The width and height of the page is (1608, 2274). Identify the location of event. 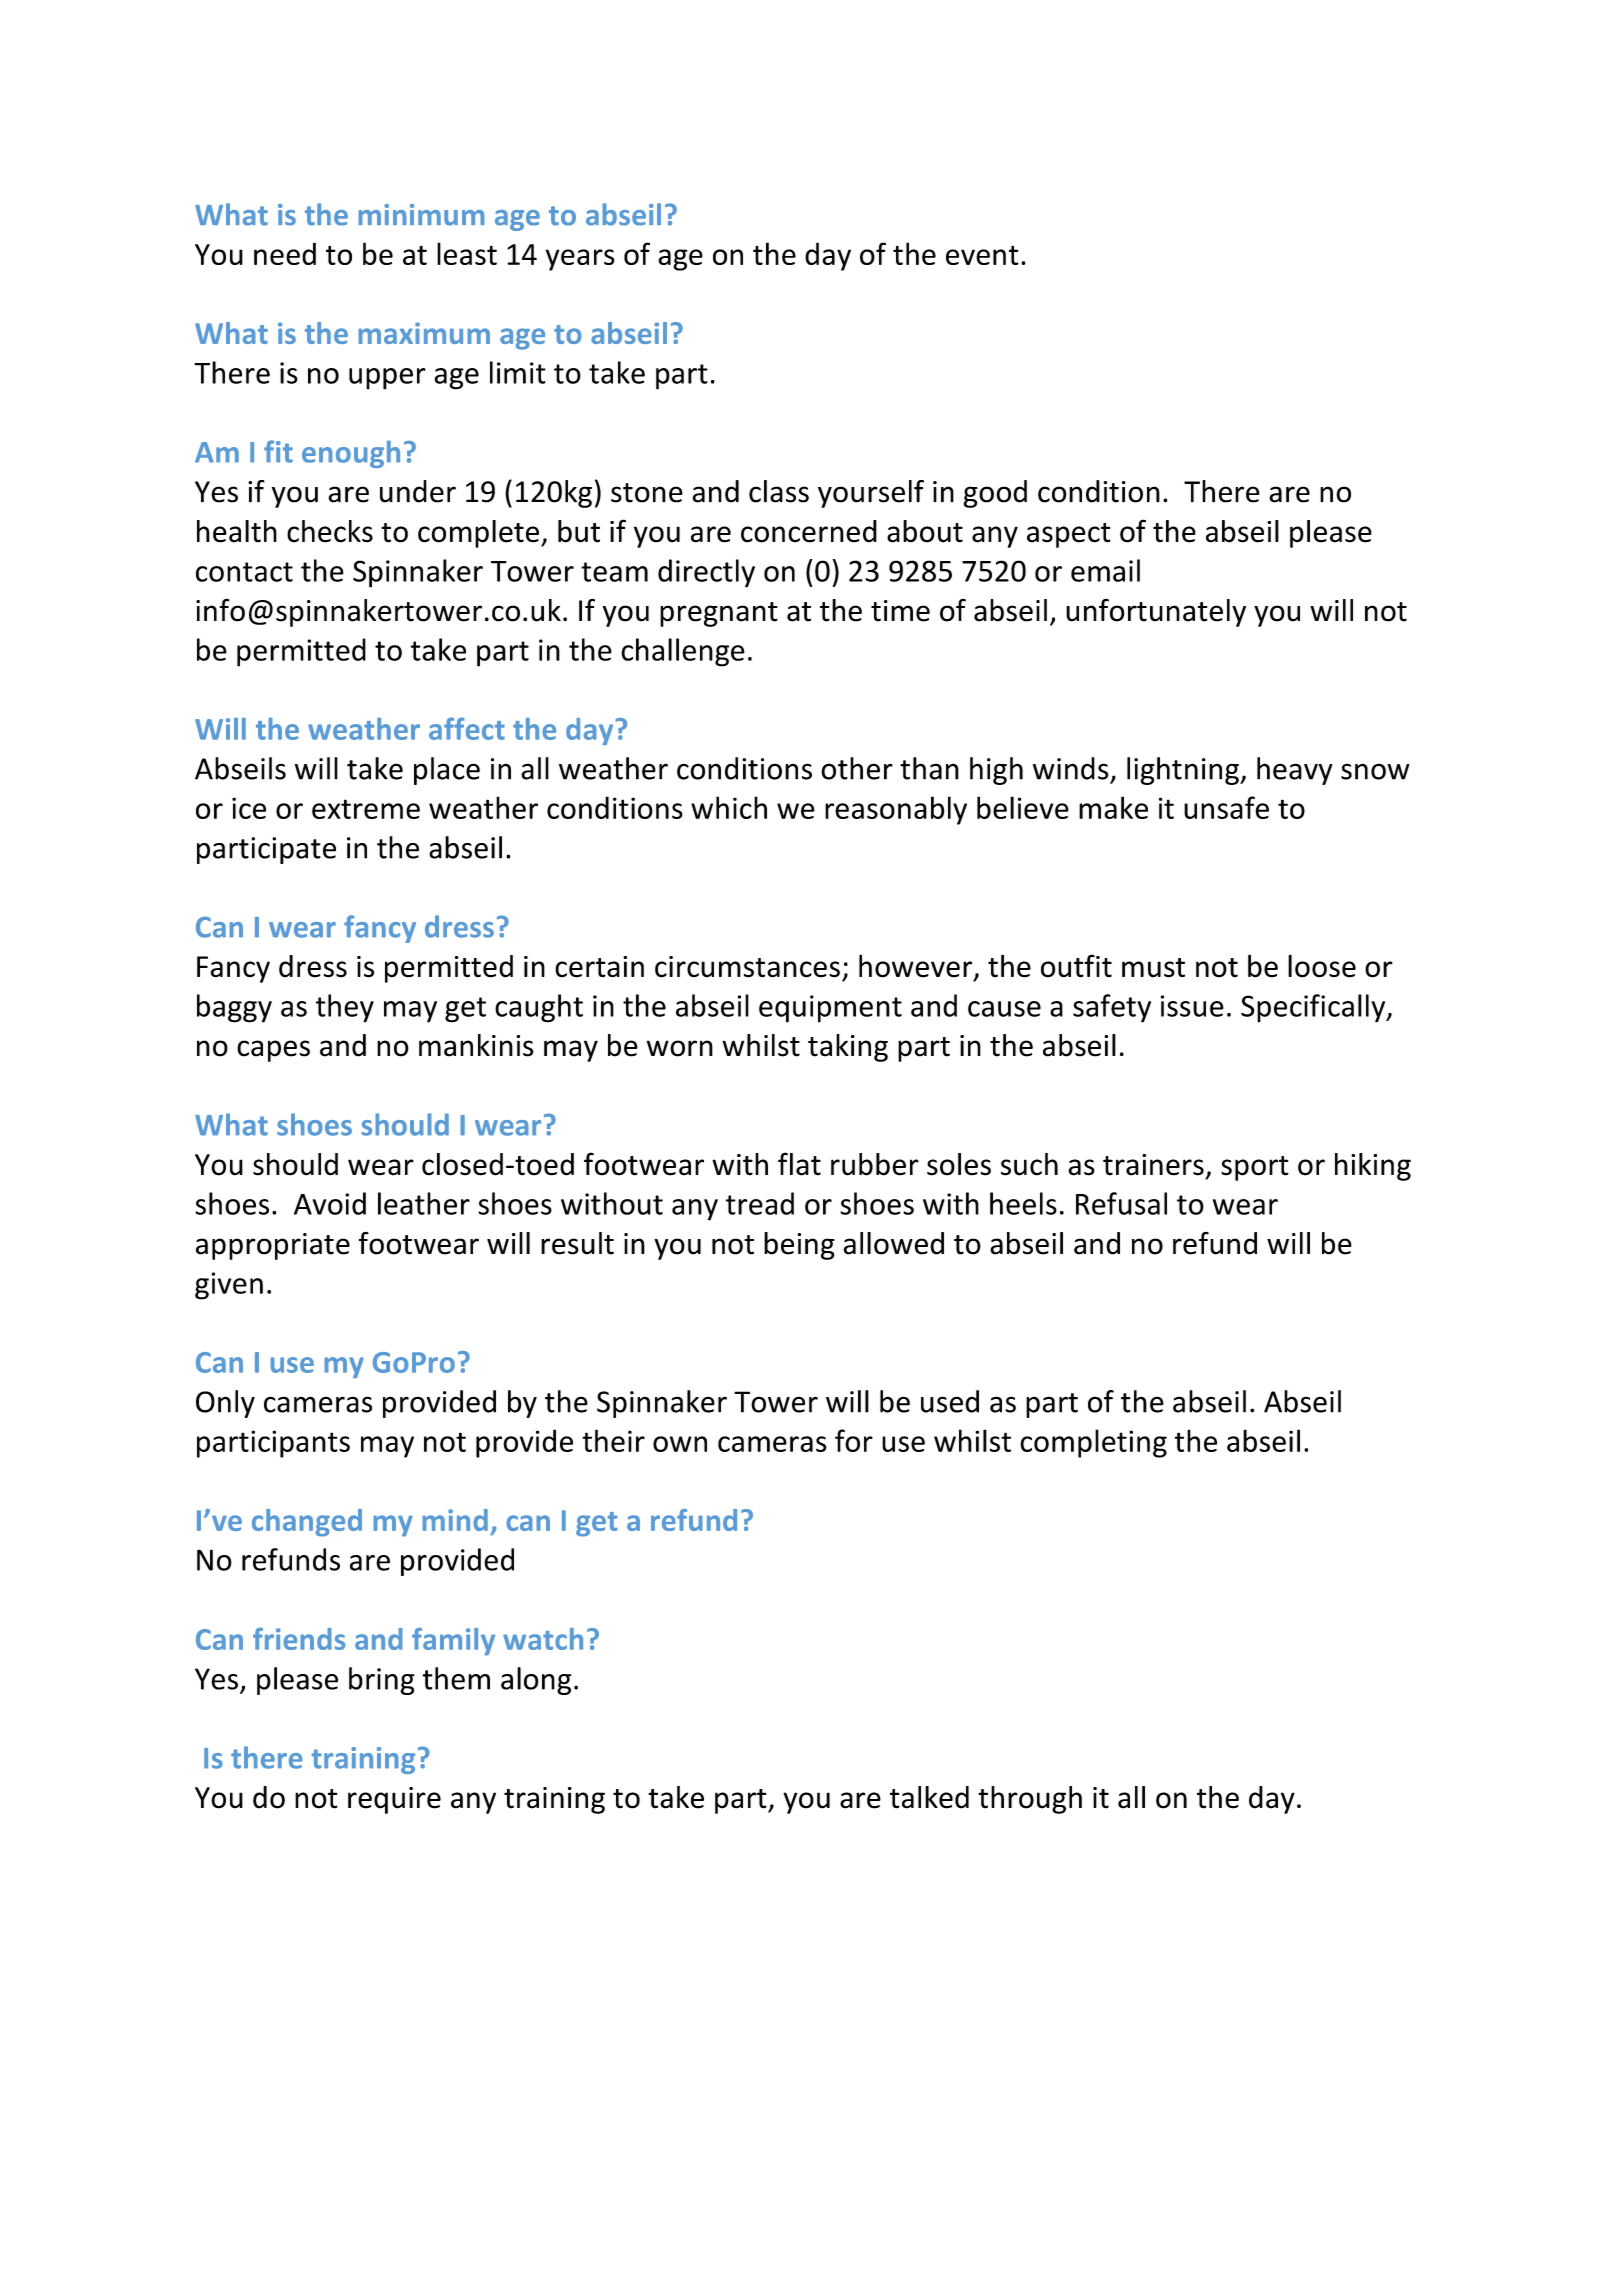
(982, 255).
